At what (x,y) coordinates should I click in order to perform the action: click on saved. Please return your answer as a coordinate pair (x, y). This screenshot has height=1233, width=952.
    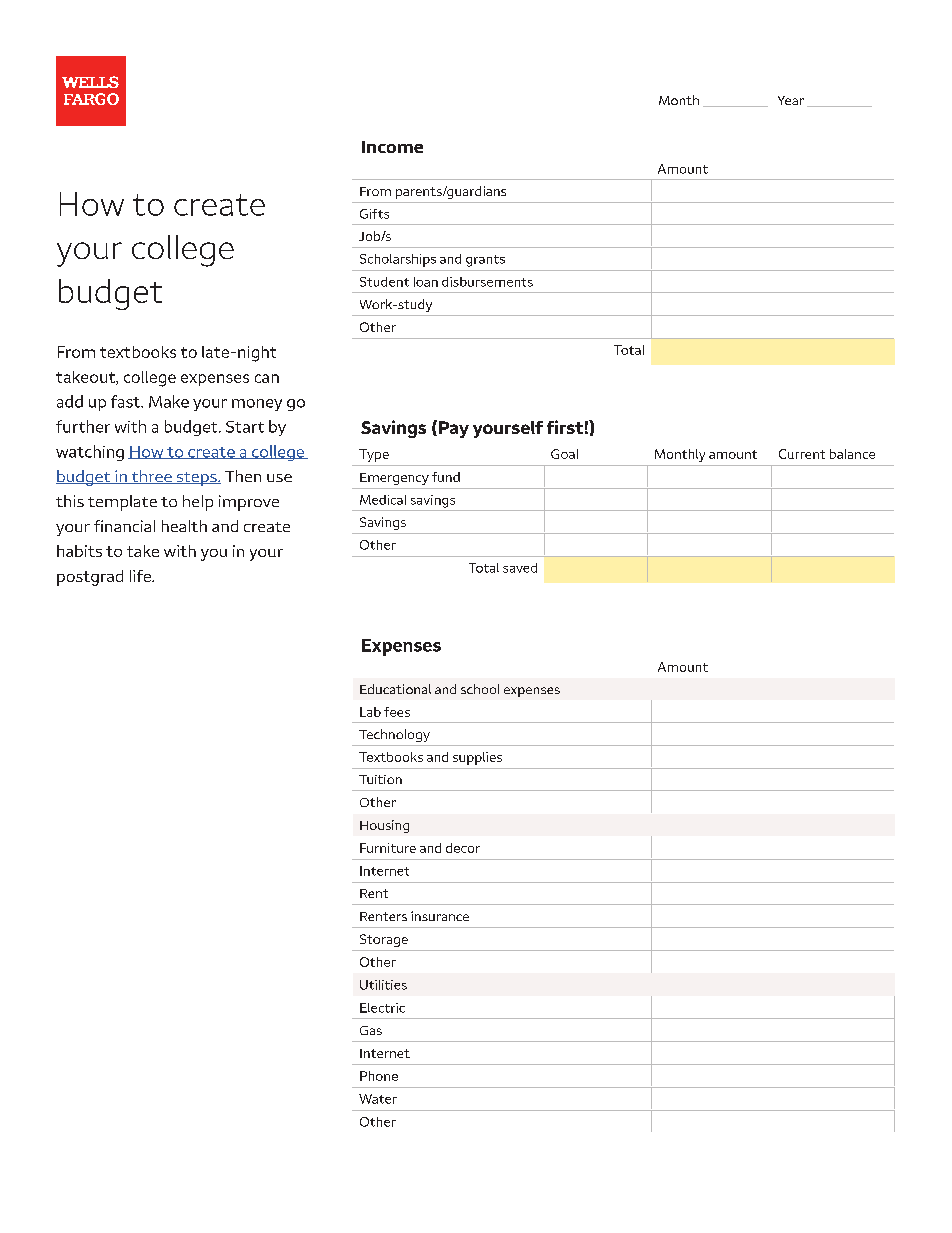
    Looking at the image, I should click on (520, 568).
